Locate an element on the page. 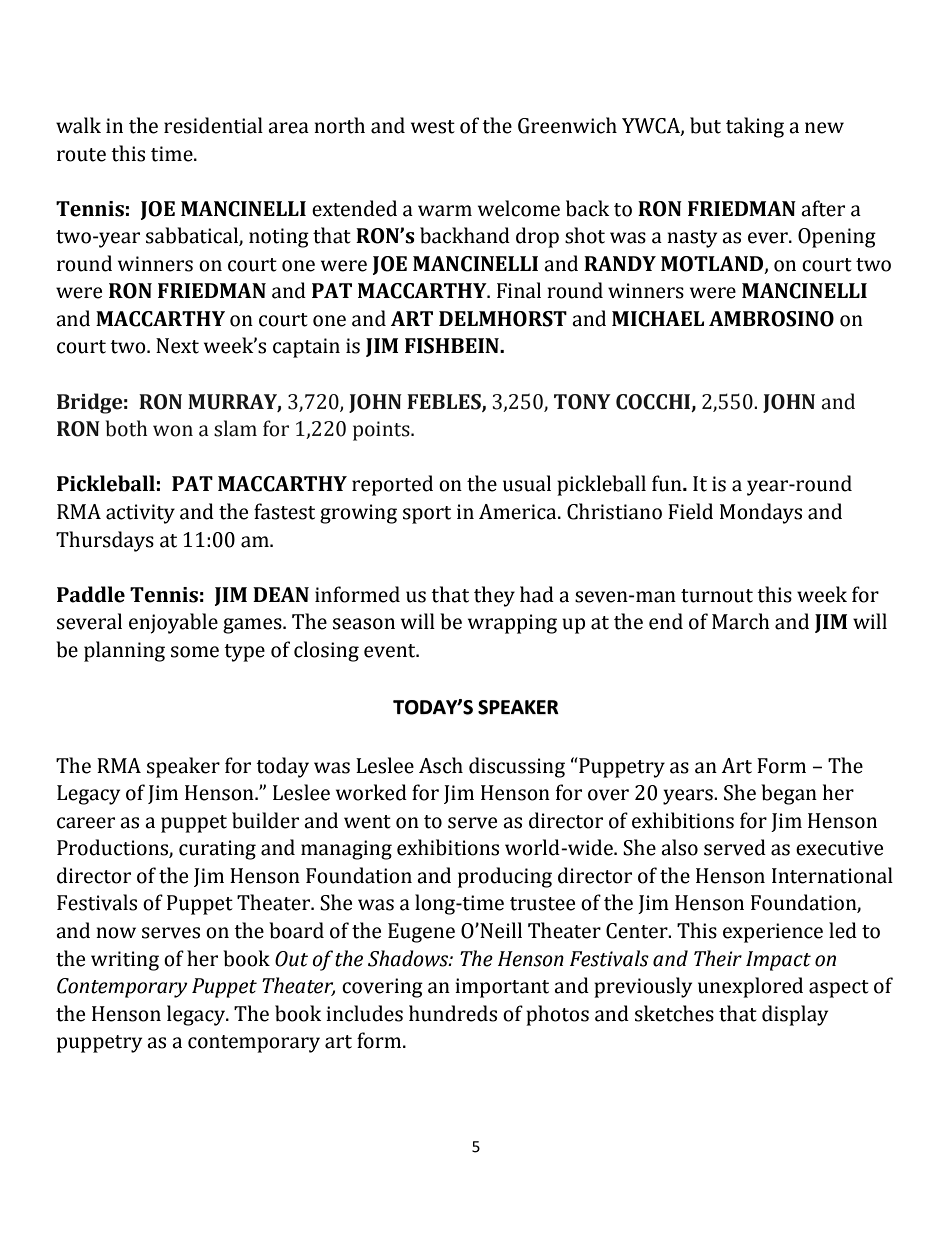 The width and height of the image is (952, 1233). turnout is located at coordinates (717, 596).
